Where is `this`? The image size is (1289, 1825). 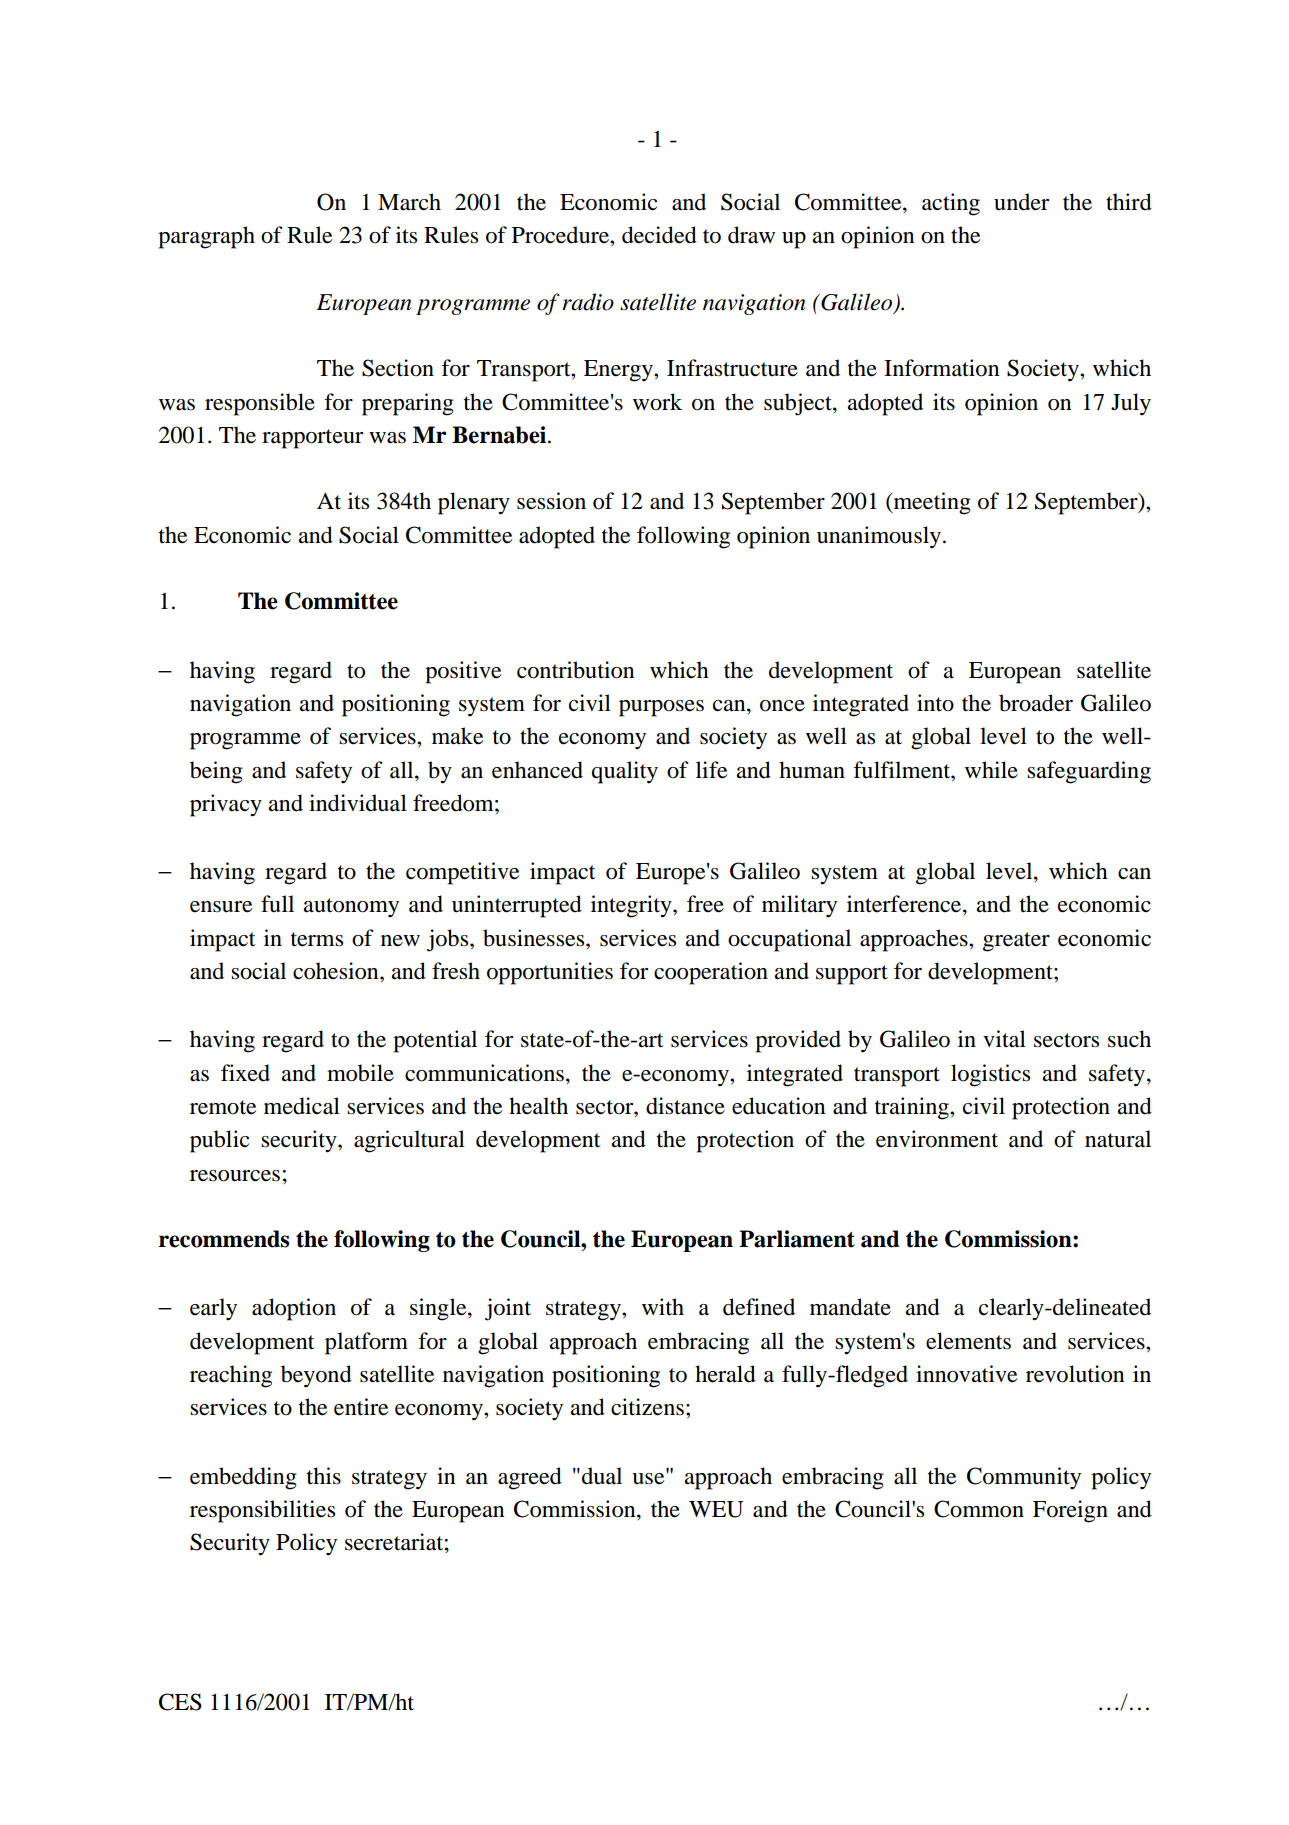
this is located at coordinates (324, 1476).
